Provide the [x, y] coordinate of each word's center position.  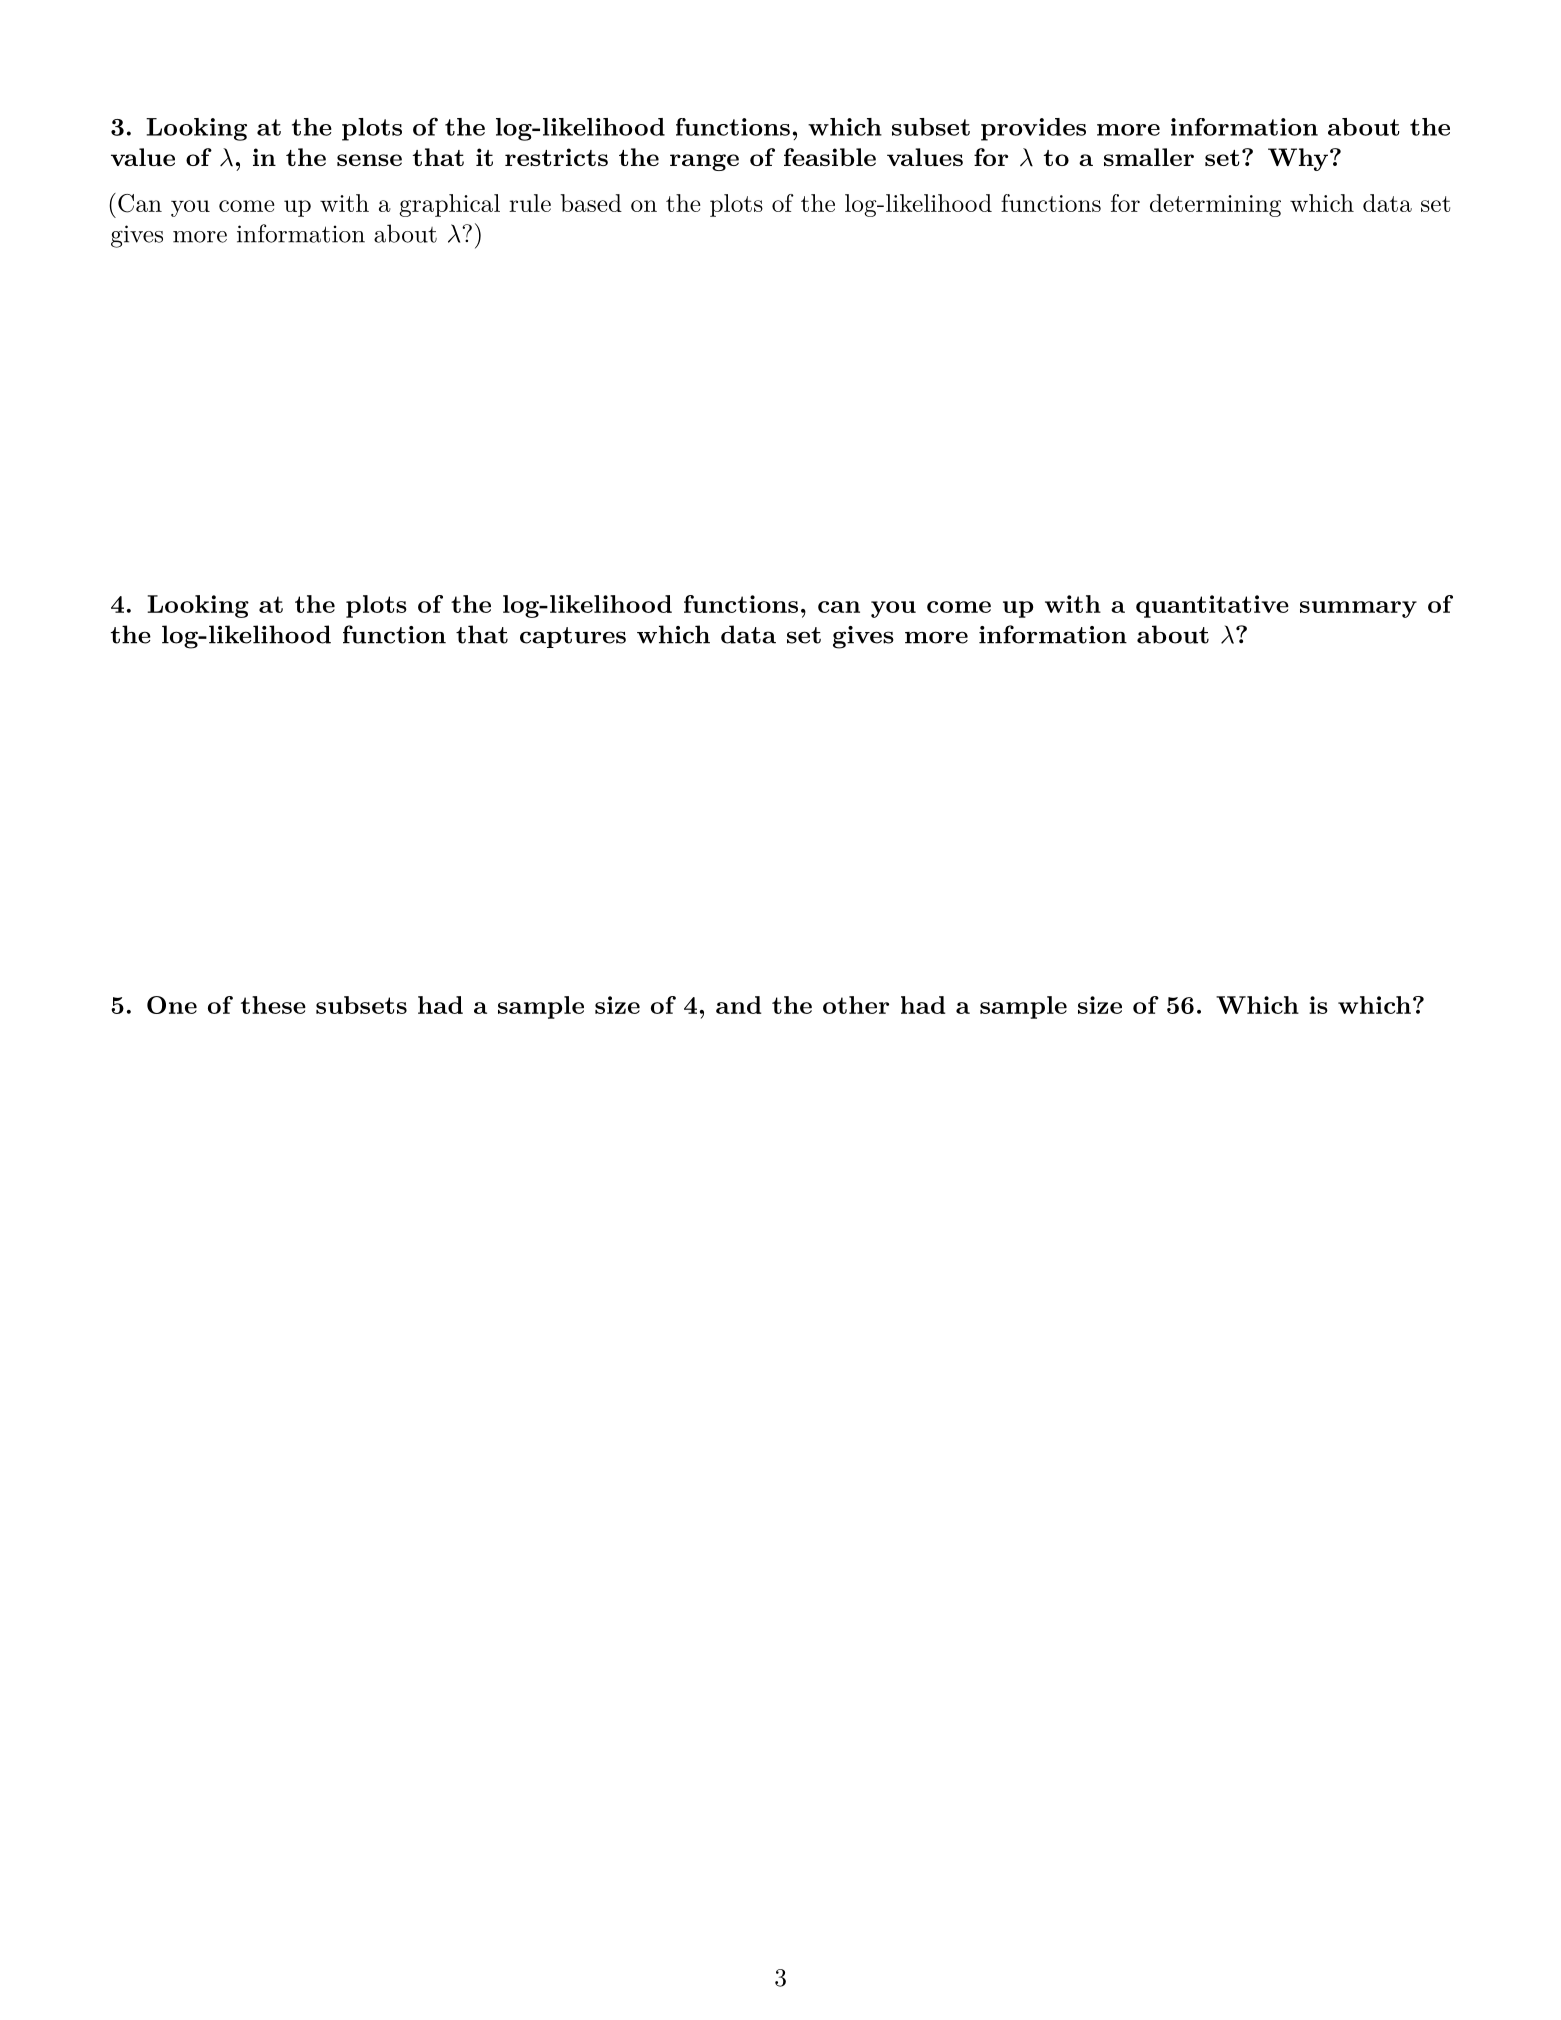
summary [1358, 609]
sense [369, 160]
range [704, 162]
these [273, 1005]
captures [573, 637]
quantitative [1212, 606]
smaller [1149, 157]
